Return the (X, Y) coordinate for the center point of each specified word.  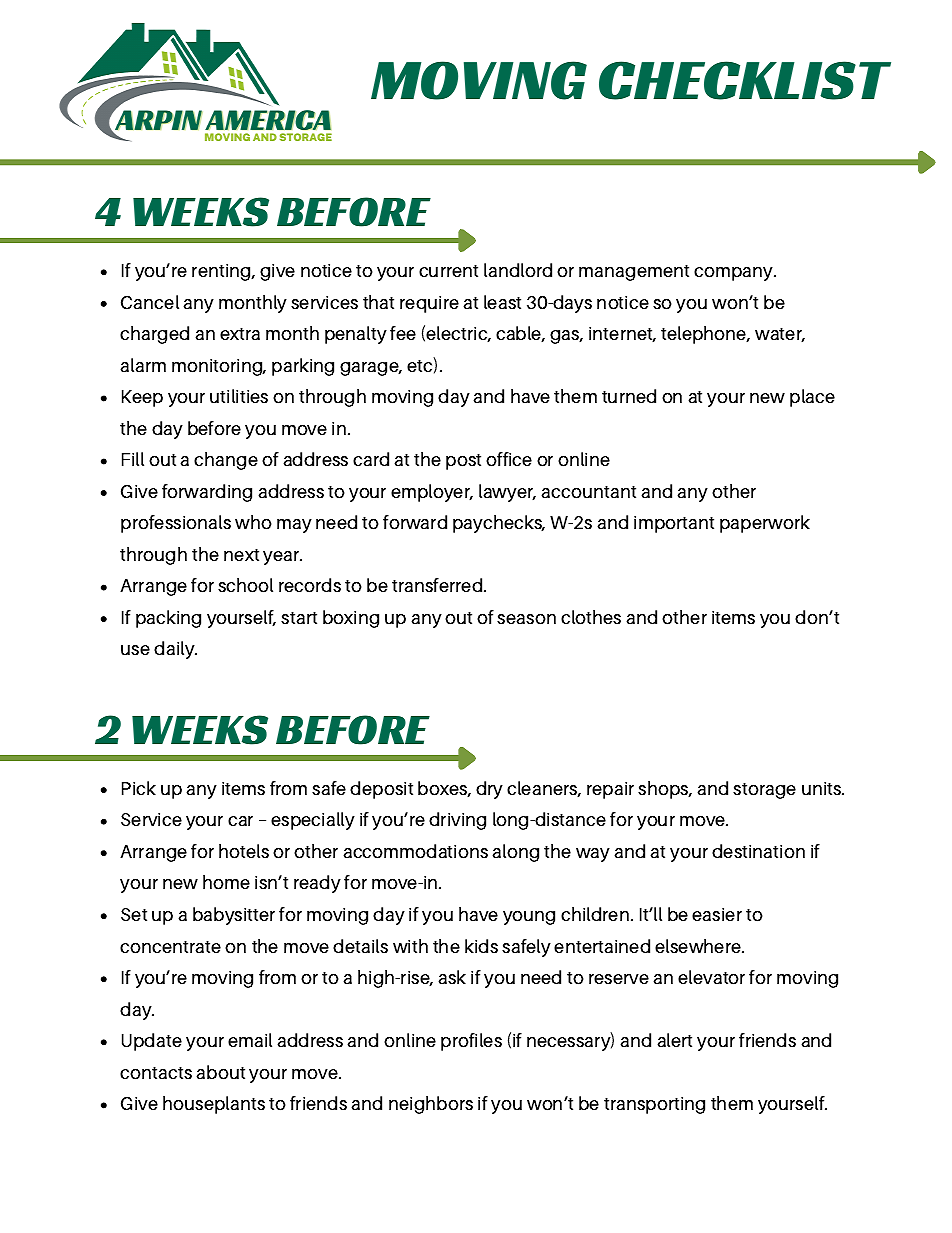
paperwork (765, 524)
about (220, 1072)
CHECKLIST (745, 80)
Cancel (150, 302)
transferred (438, 585)
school (245, 585)
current (448, 271)
